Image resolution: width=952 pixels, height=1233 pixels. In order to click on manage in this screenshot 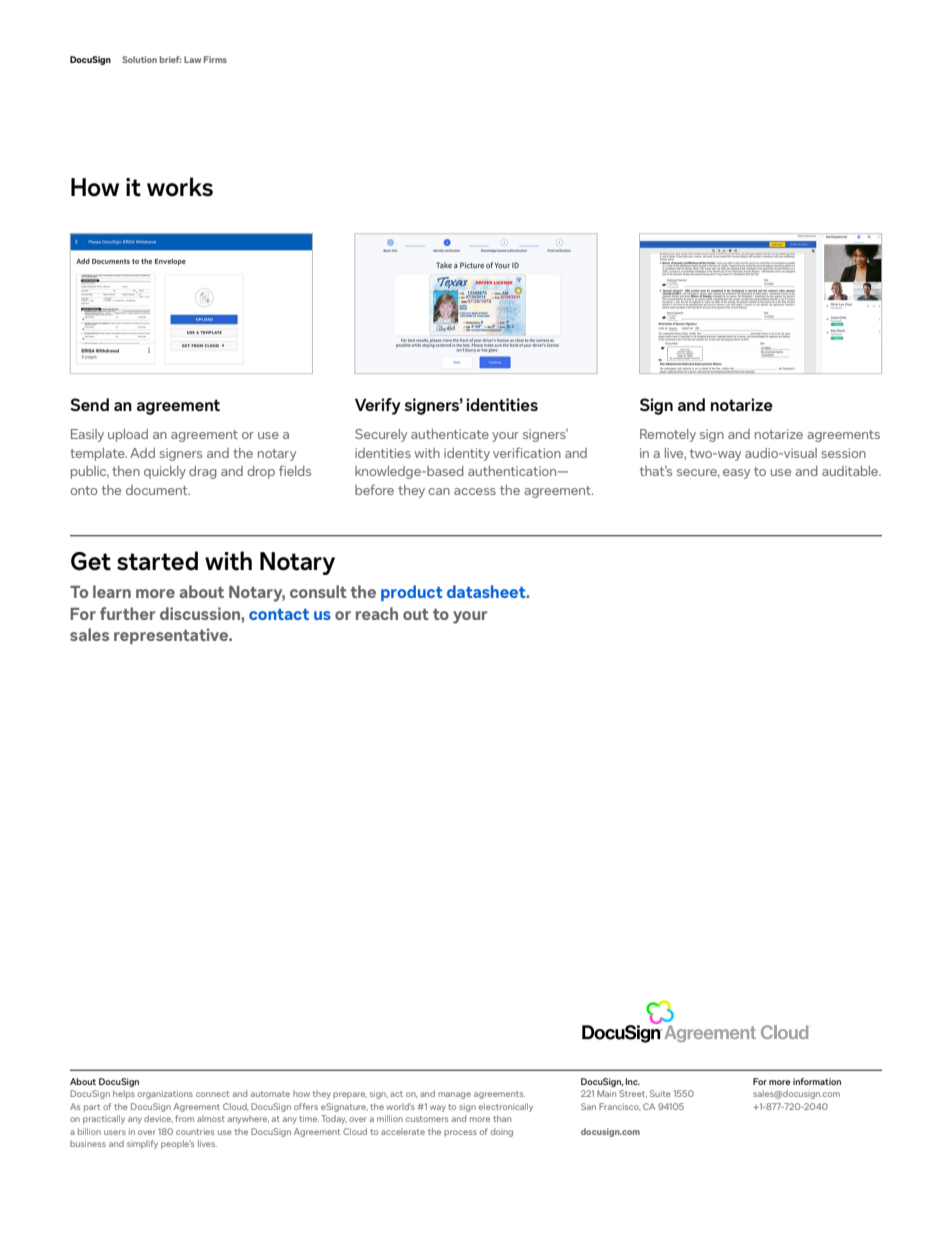, I will do `click(454, 1095)`.
